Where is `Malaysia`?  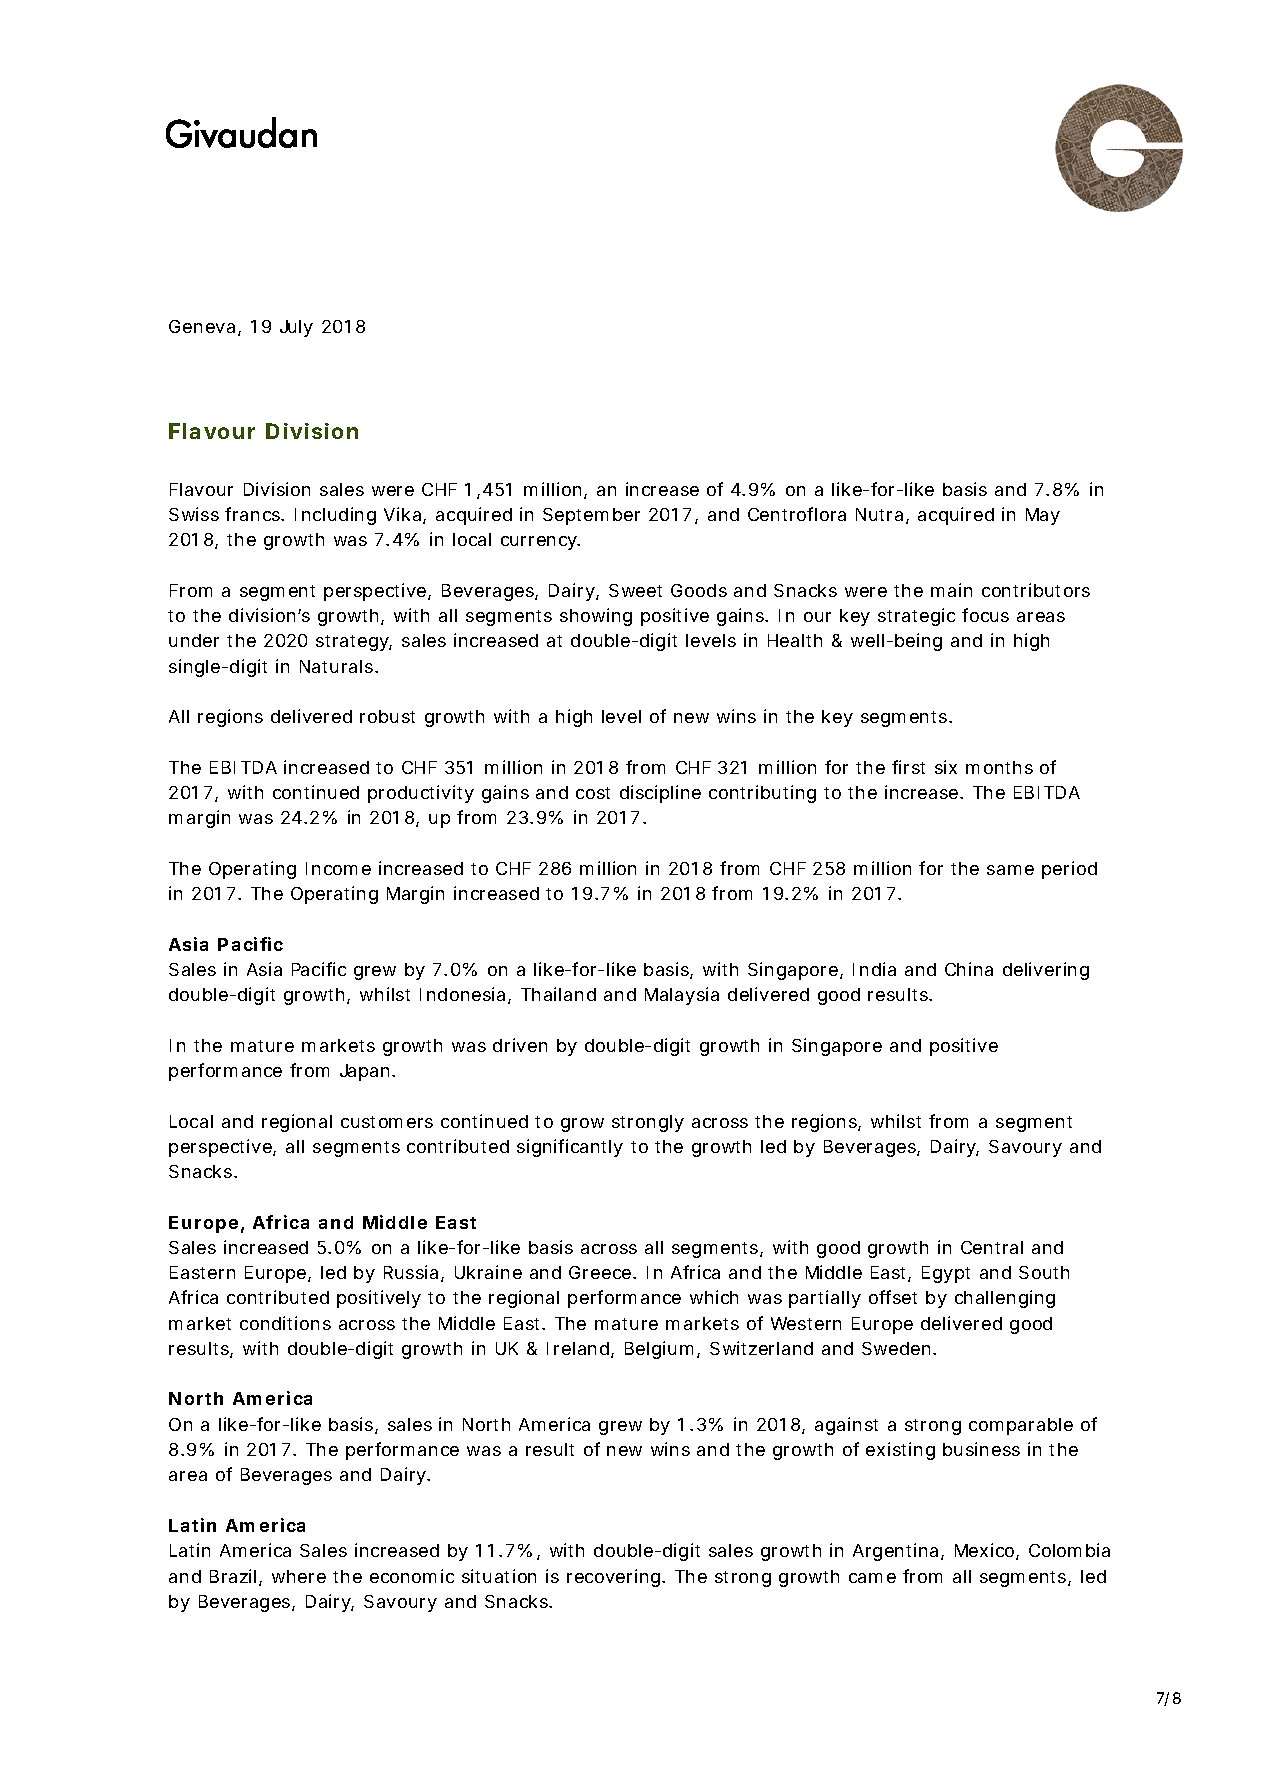
Malaysia is located at coordinates (682, 996).
